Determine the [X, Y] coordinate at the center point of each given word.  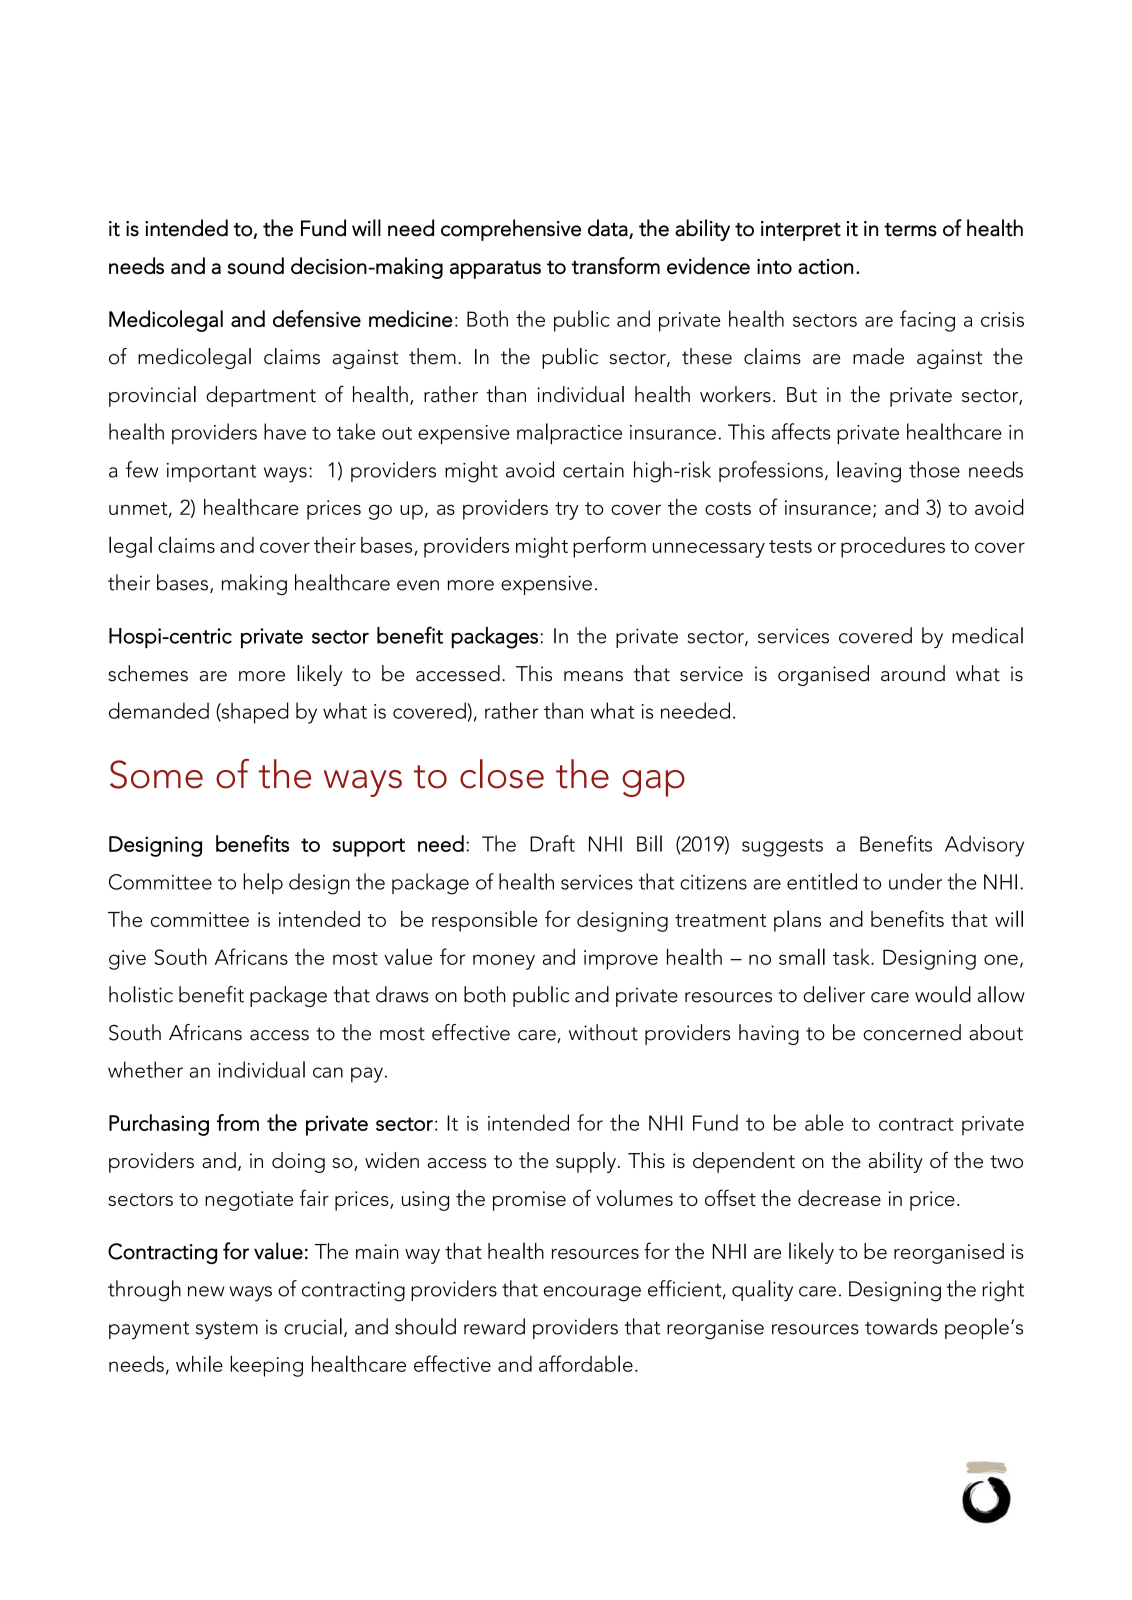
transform [615, 265]
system [227, 1330]
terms [910, 230]
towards [901, 1326]
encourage [592, 1294]
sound [256, 265]
